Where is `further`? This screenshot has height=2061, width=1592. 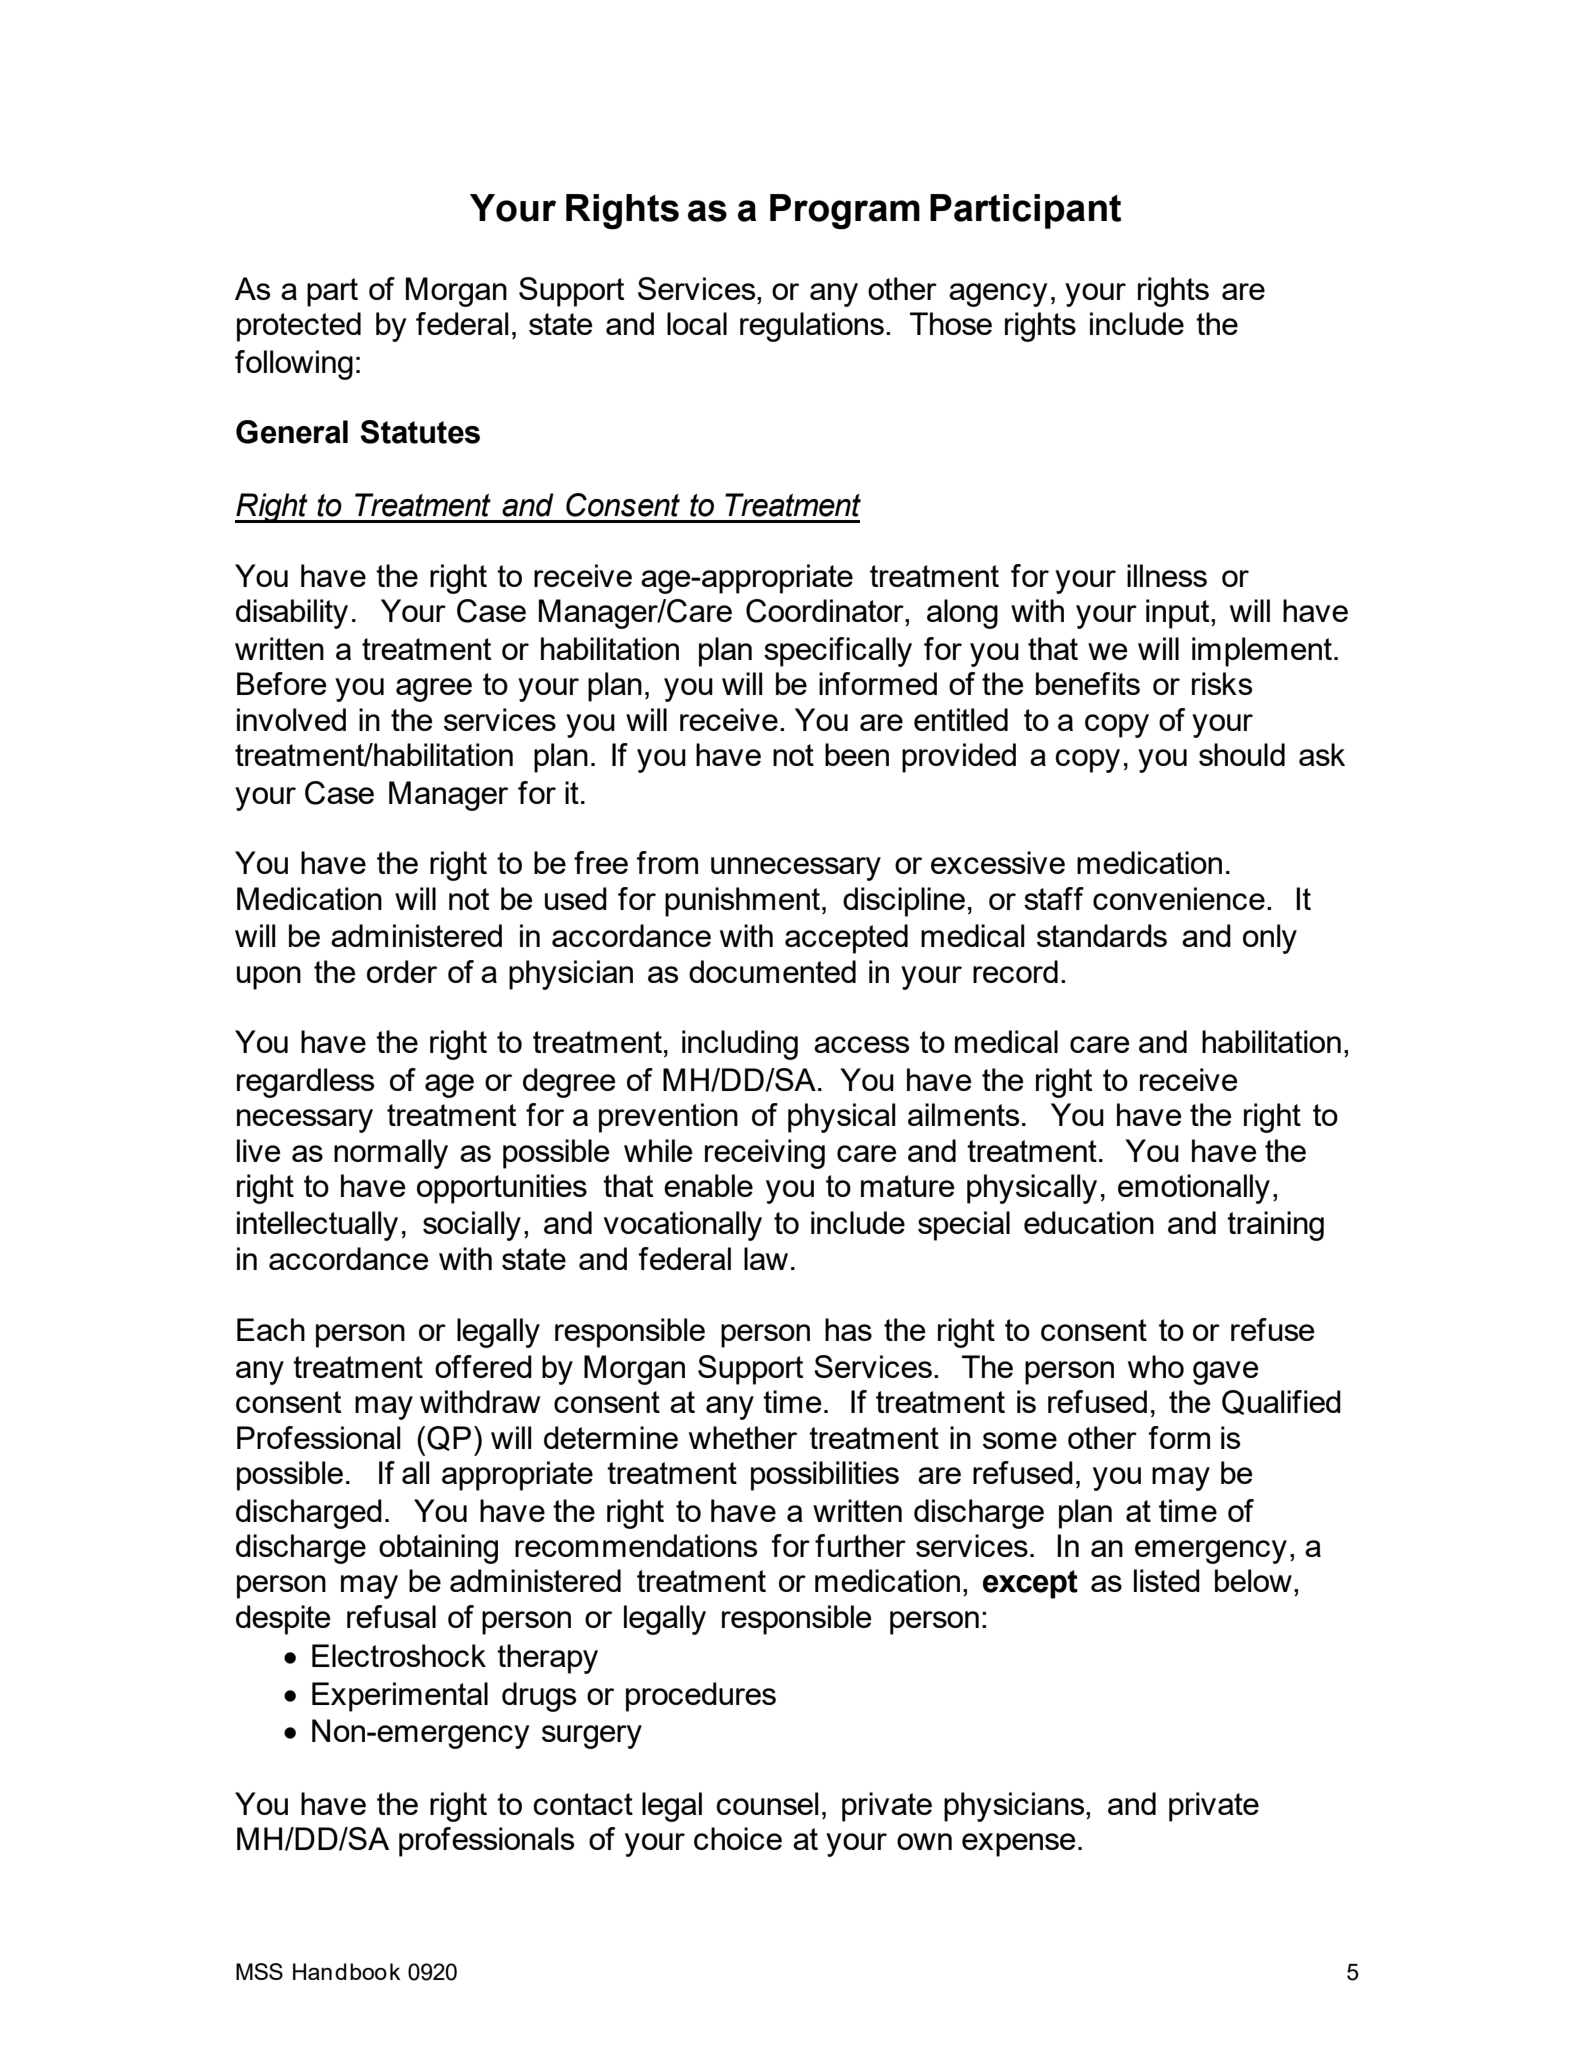 further is located at coordinates (860, 1545).
